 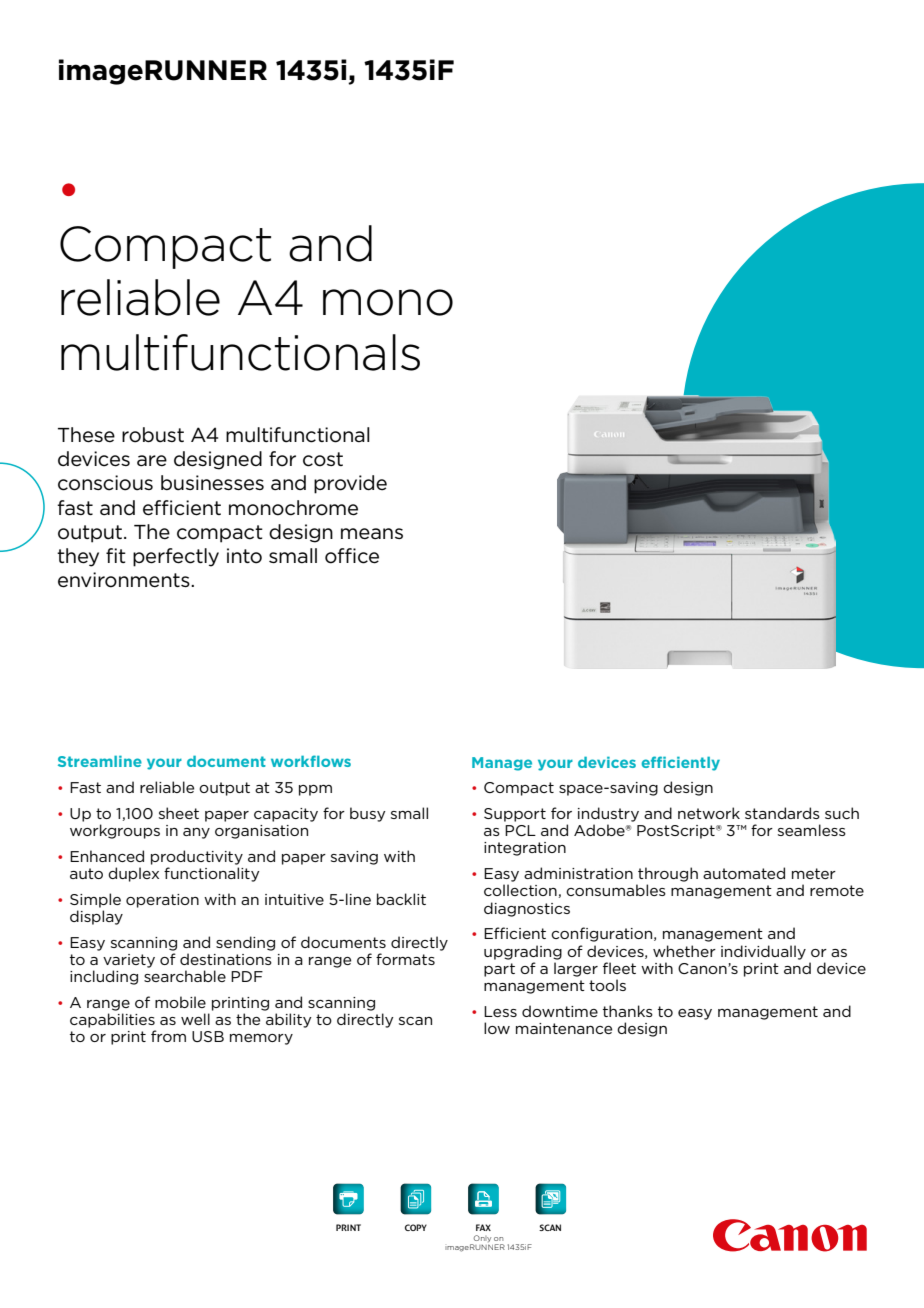 I want to click on COPY, so click(x=416, y=1227).
